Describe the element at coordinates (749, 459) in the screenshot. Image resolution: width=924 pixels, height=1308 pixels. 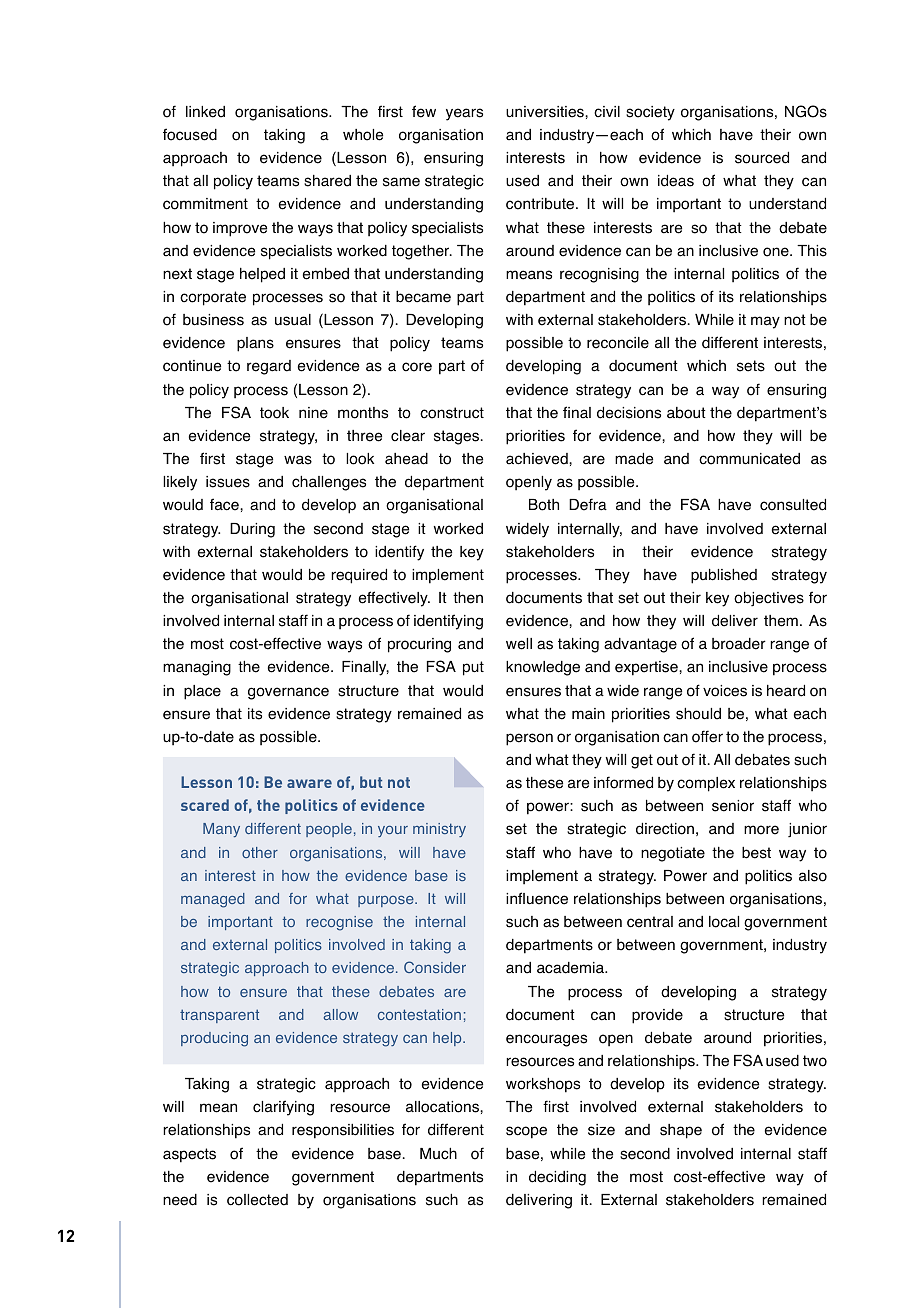
I see `communicated` at that location.
